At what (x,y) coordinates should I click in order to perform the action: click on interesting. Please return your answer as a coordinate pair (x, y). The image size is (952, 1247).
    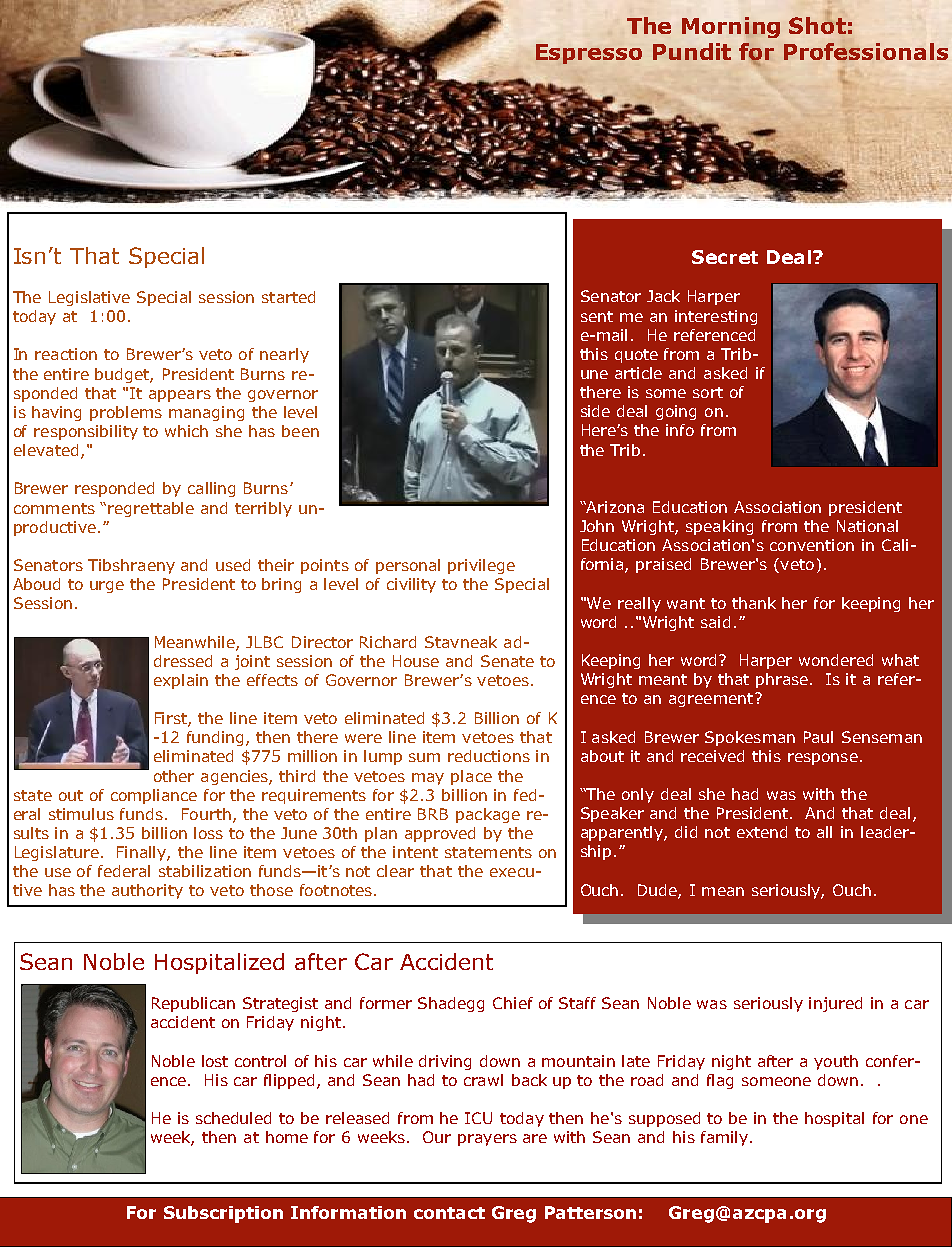
    Looking at the image, I should click on (716, 317).
